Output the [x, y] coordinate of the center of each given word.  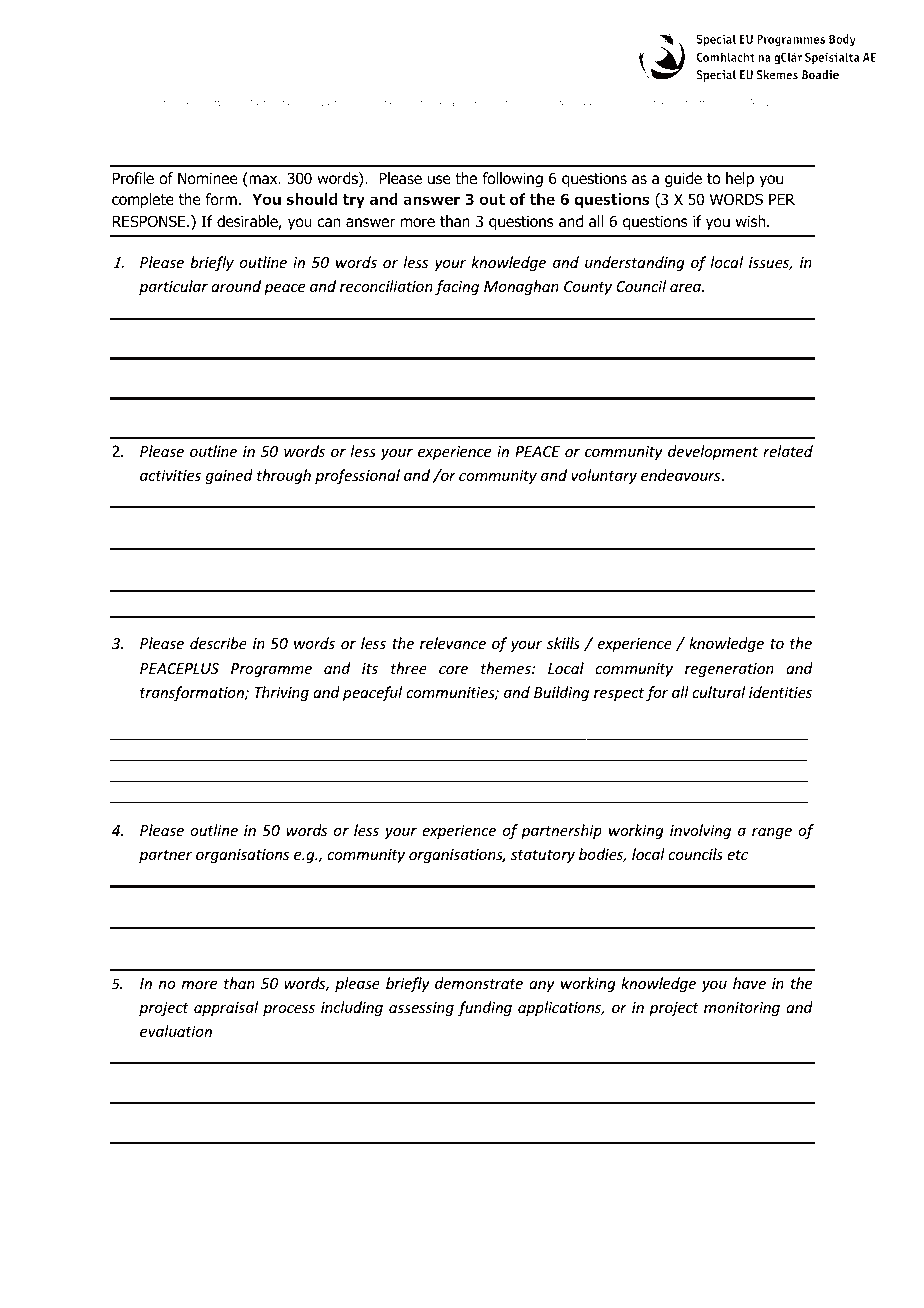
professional [357, 476]
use [439, 180]
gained [229, 476]
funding [485, 1008]
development [713, 452]
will [223, 102]
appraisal [226, 1008]
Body [758, 103]
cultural [718, 692]
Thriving [281, 693]
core [453, 670]
